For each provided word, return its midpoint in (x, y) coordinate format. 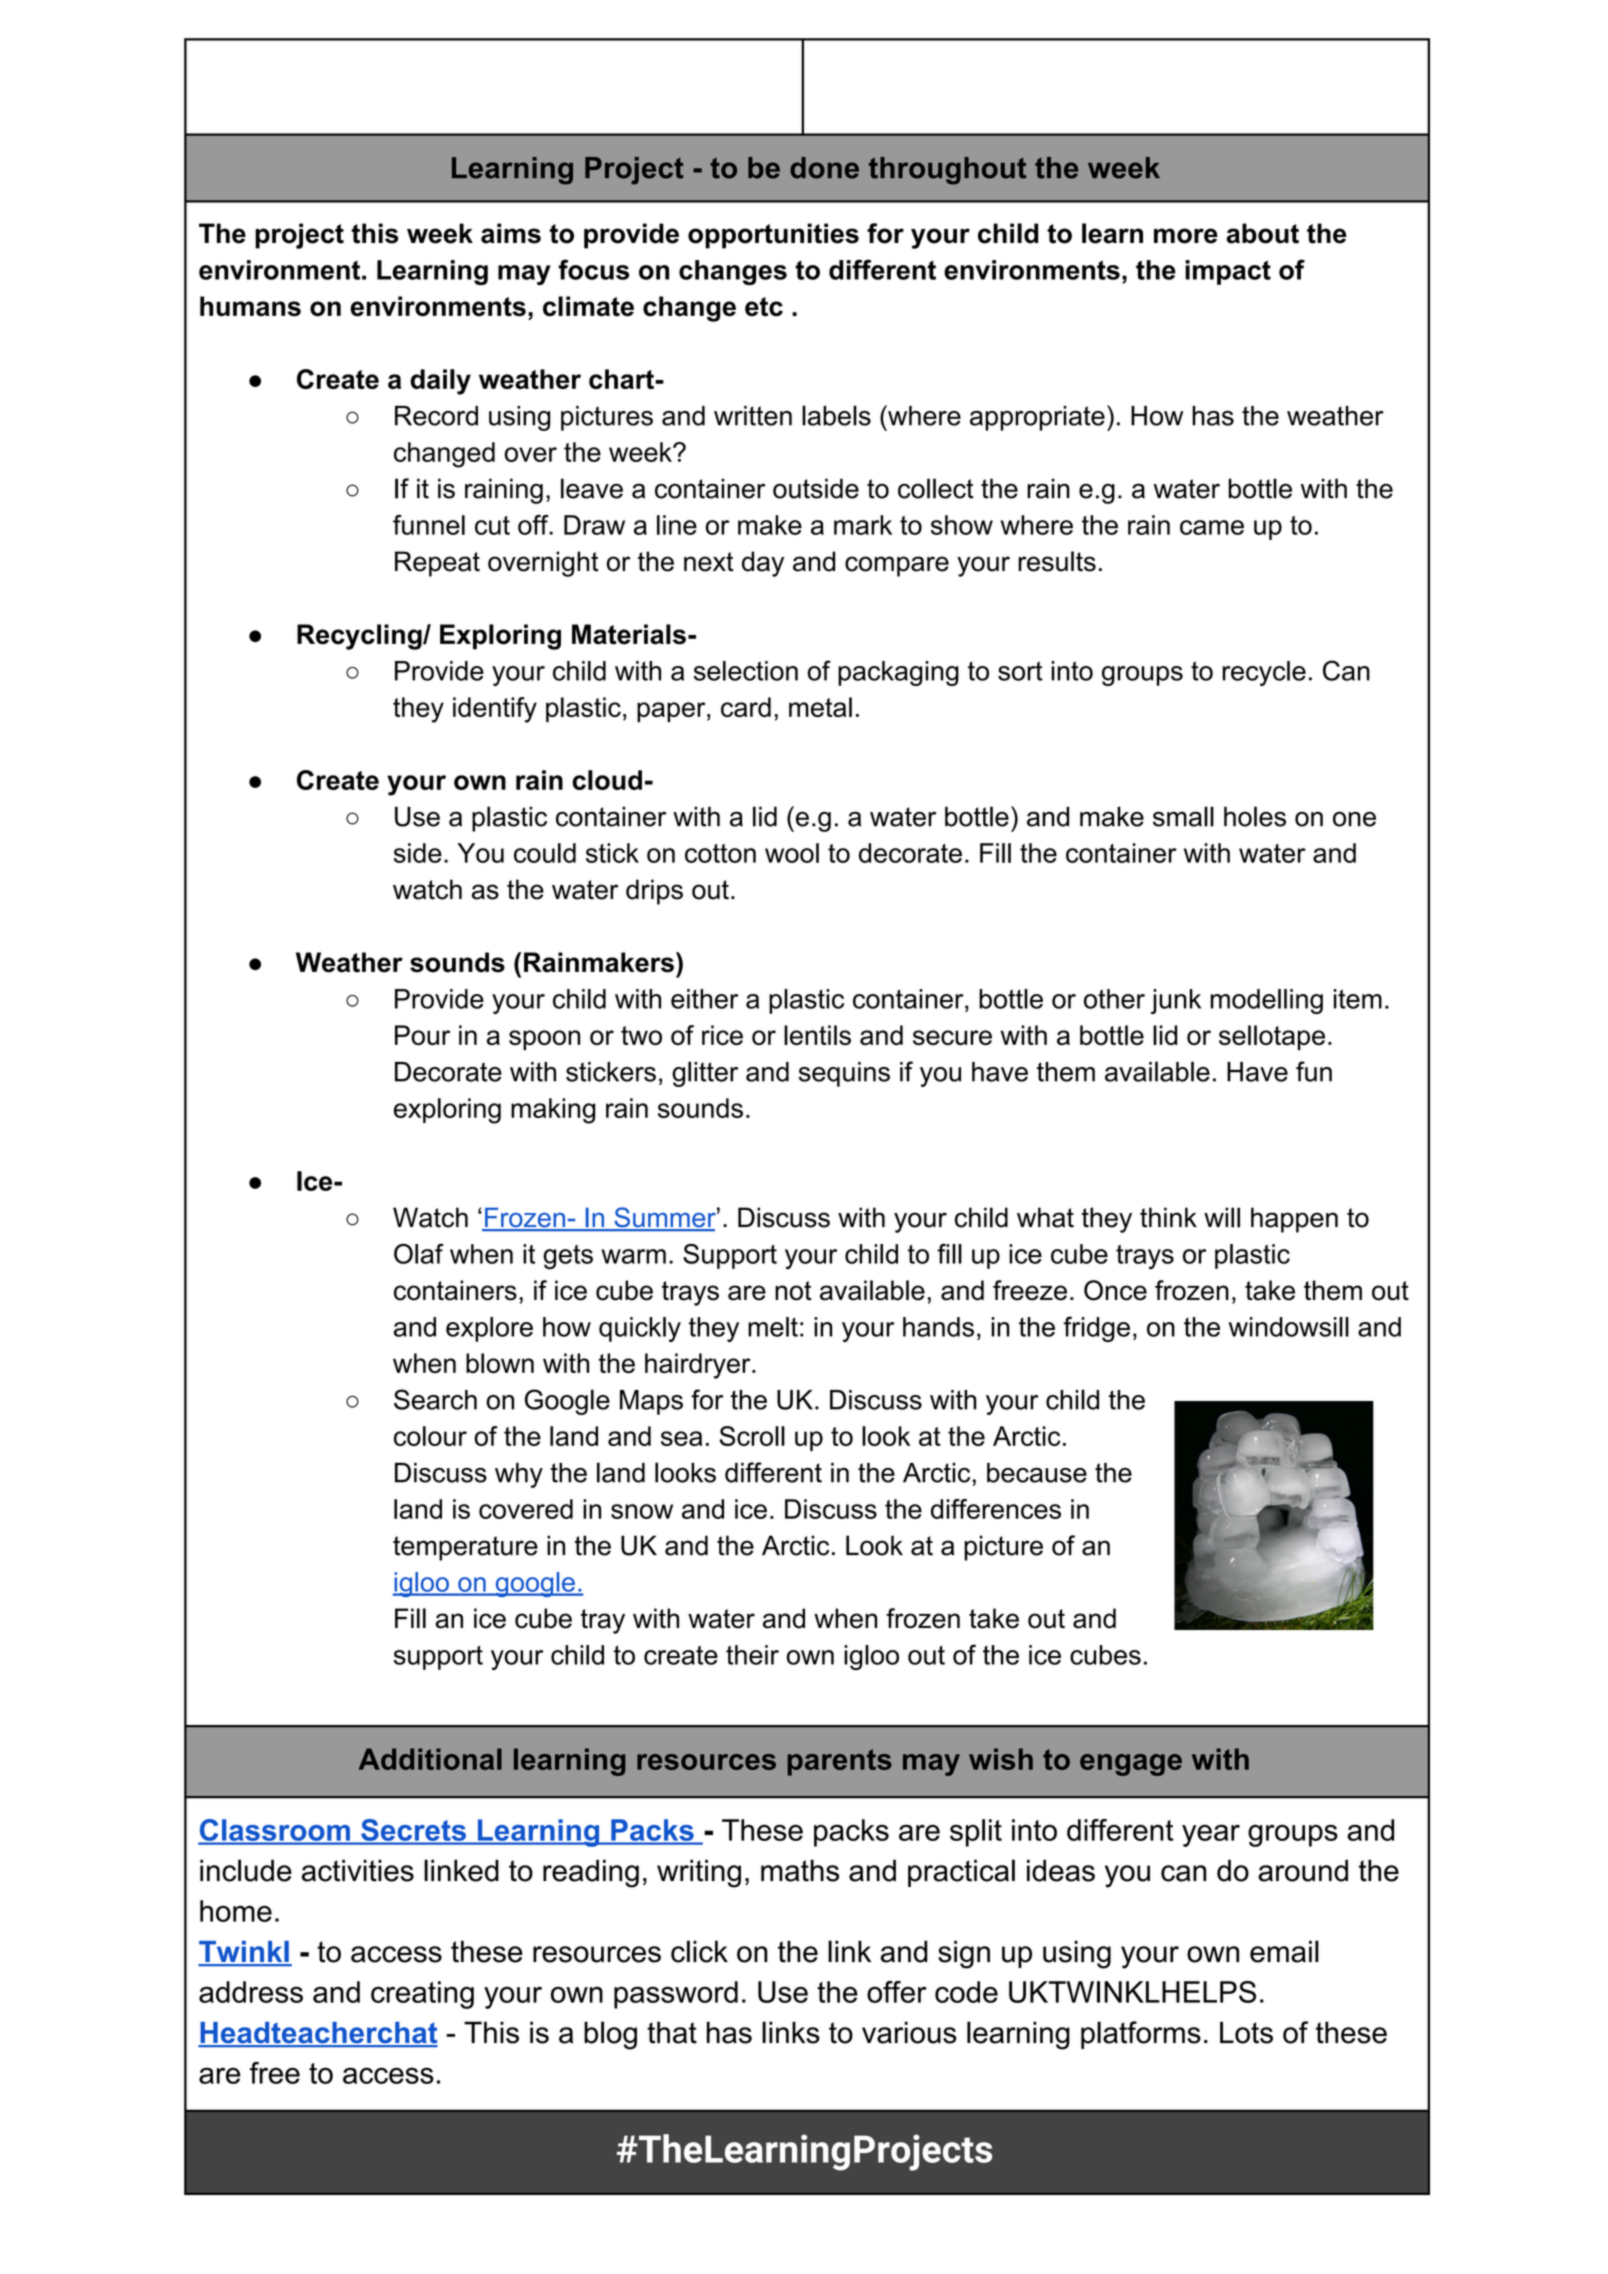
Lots (1246, 2032)
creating (422, 1995)
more (1186, 236)
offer (897, 1992)
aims (511, 233)
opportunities (773, 236)
